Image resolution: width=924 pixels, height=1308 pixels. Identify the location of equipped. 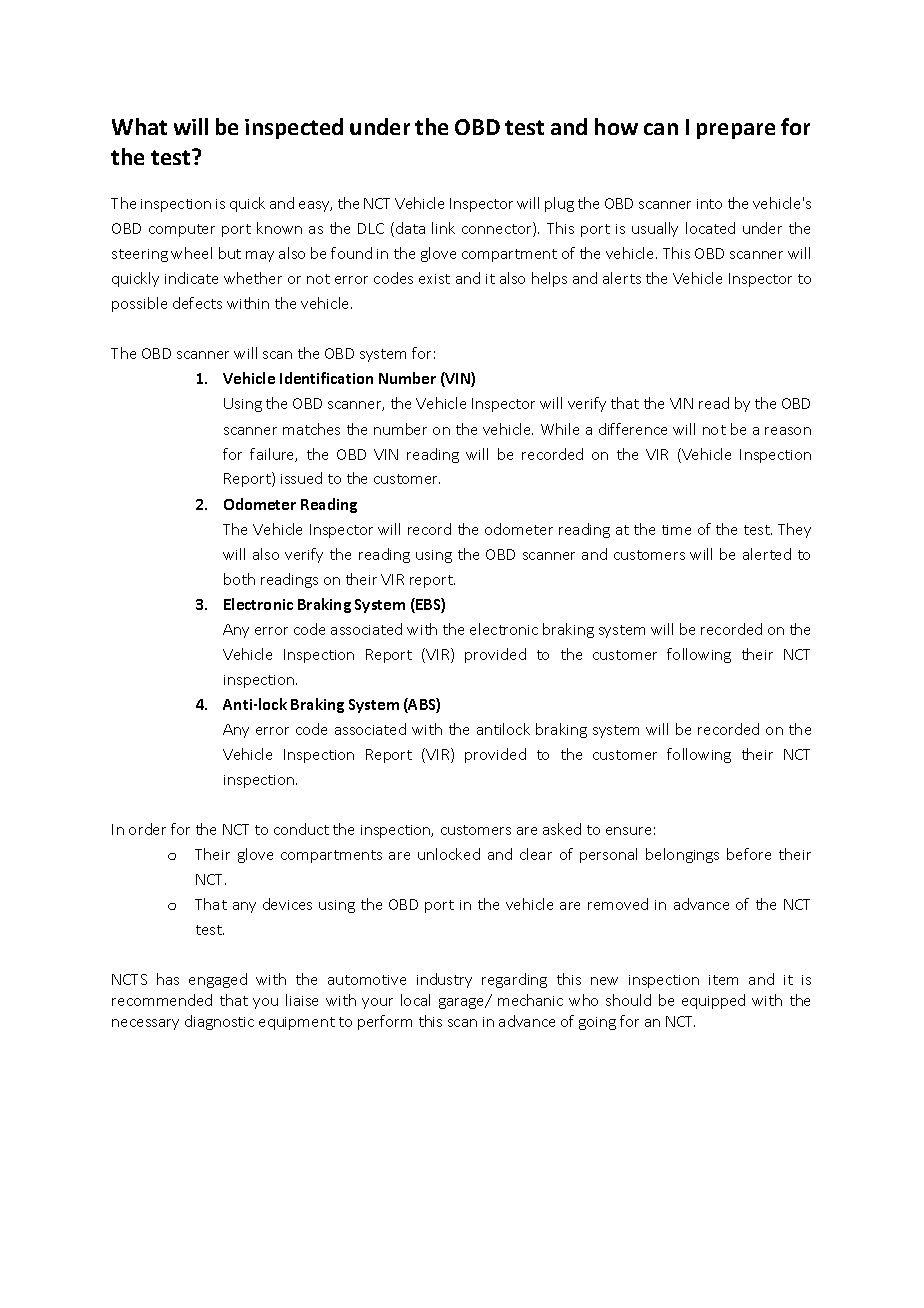
(713, 1001).
